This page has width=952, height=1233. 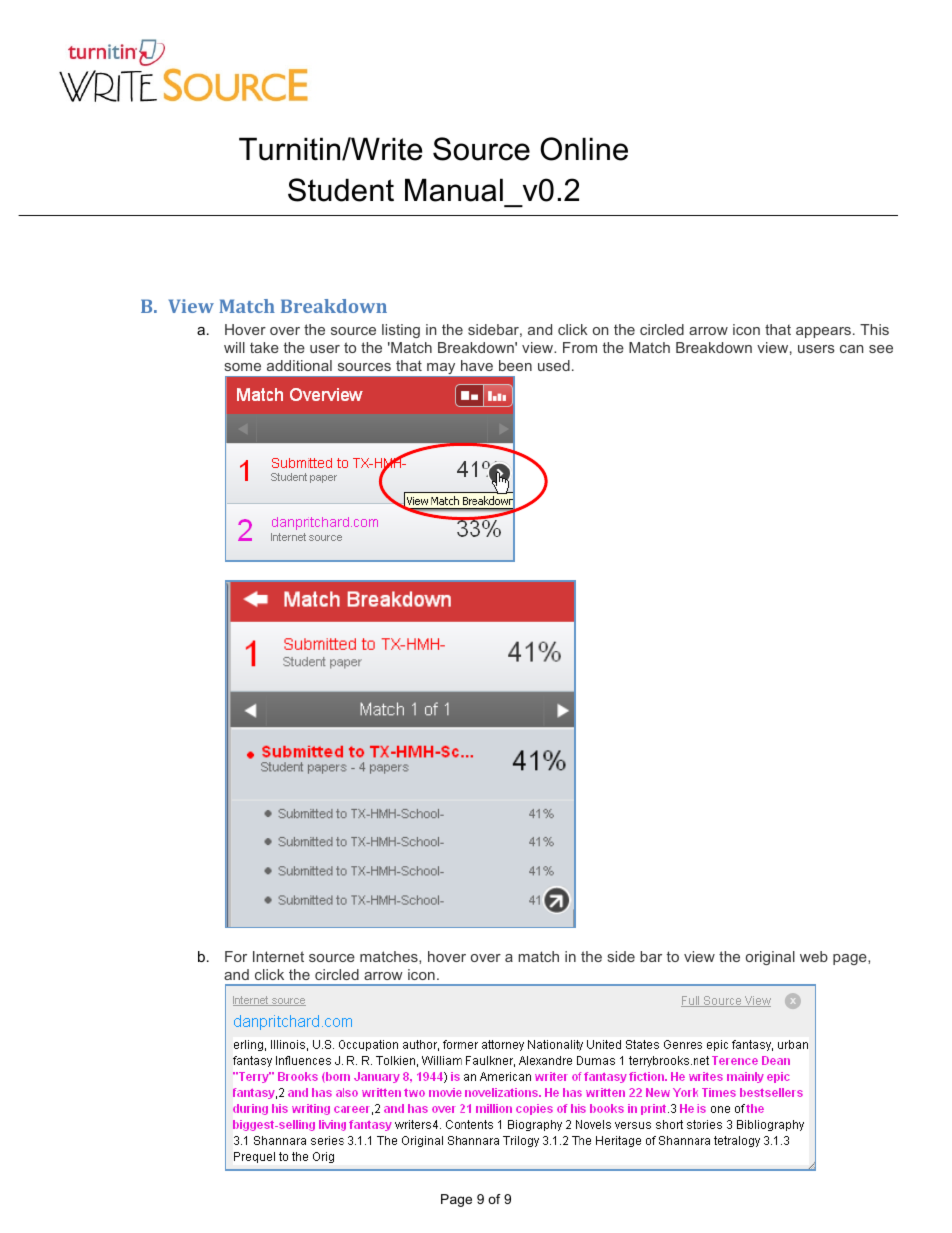 What do you see at coordinates (770, 958) in the page?
I see `original` at bounding box center [770, 958].
